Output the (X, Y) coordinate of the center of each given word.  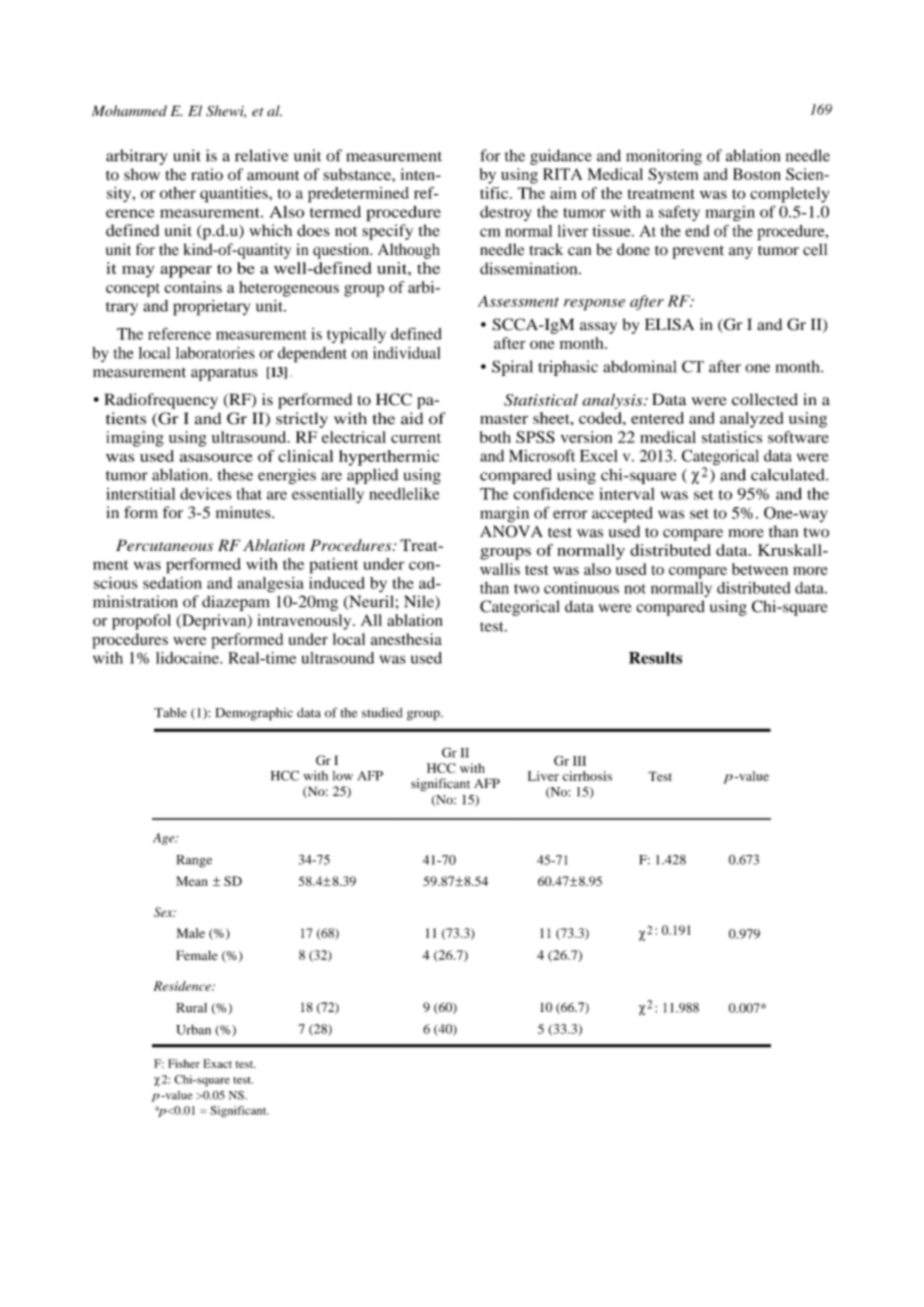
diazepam (236, 603)
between (760, 569)
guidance (561, 157)
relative (261, 155)
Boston (757, 174)
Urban (193, 1030)
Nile (420, 602)
